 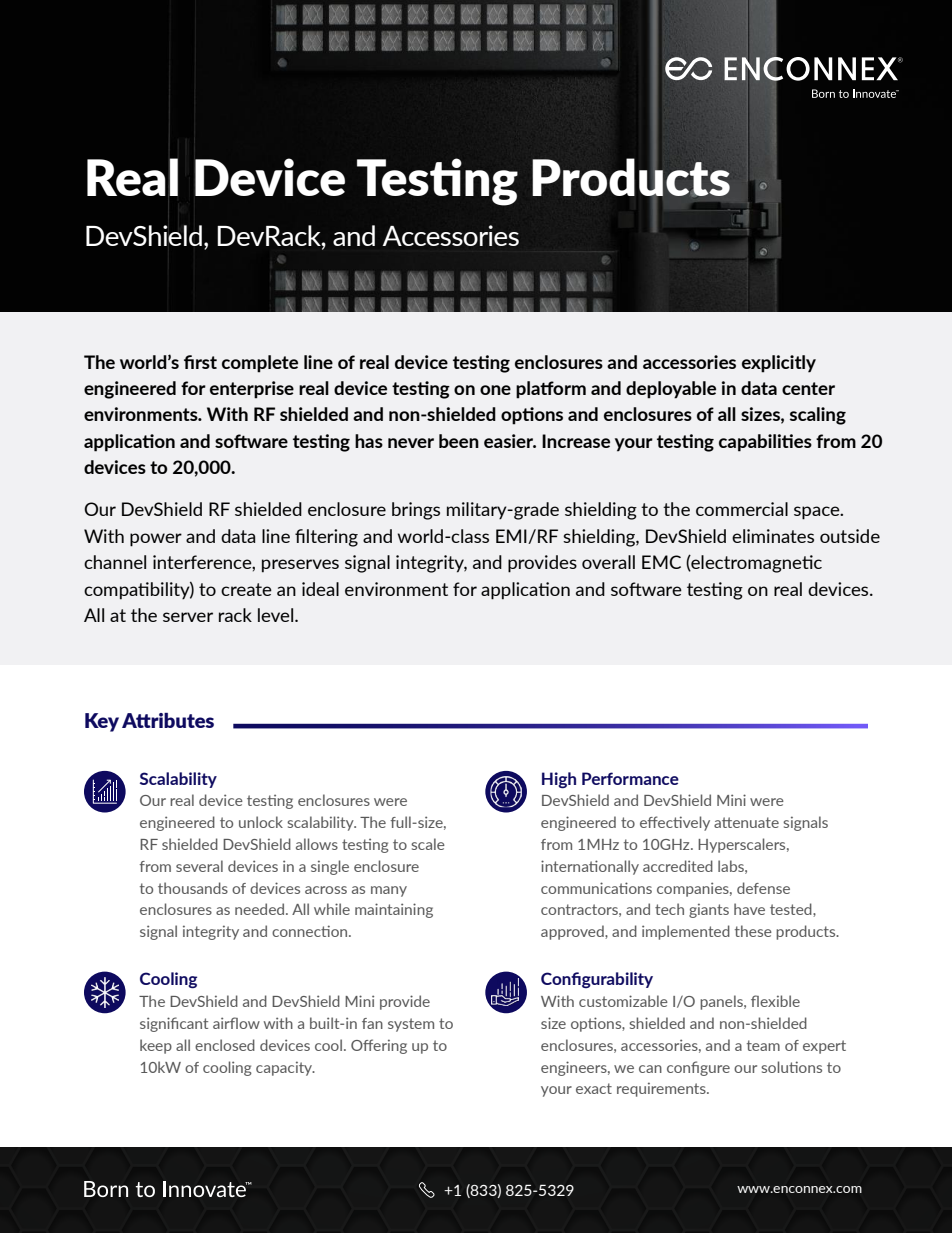 What do you see at coordinates (773, 536) in the page?
I see `eliminates` at bounding box center [773, 536].
